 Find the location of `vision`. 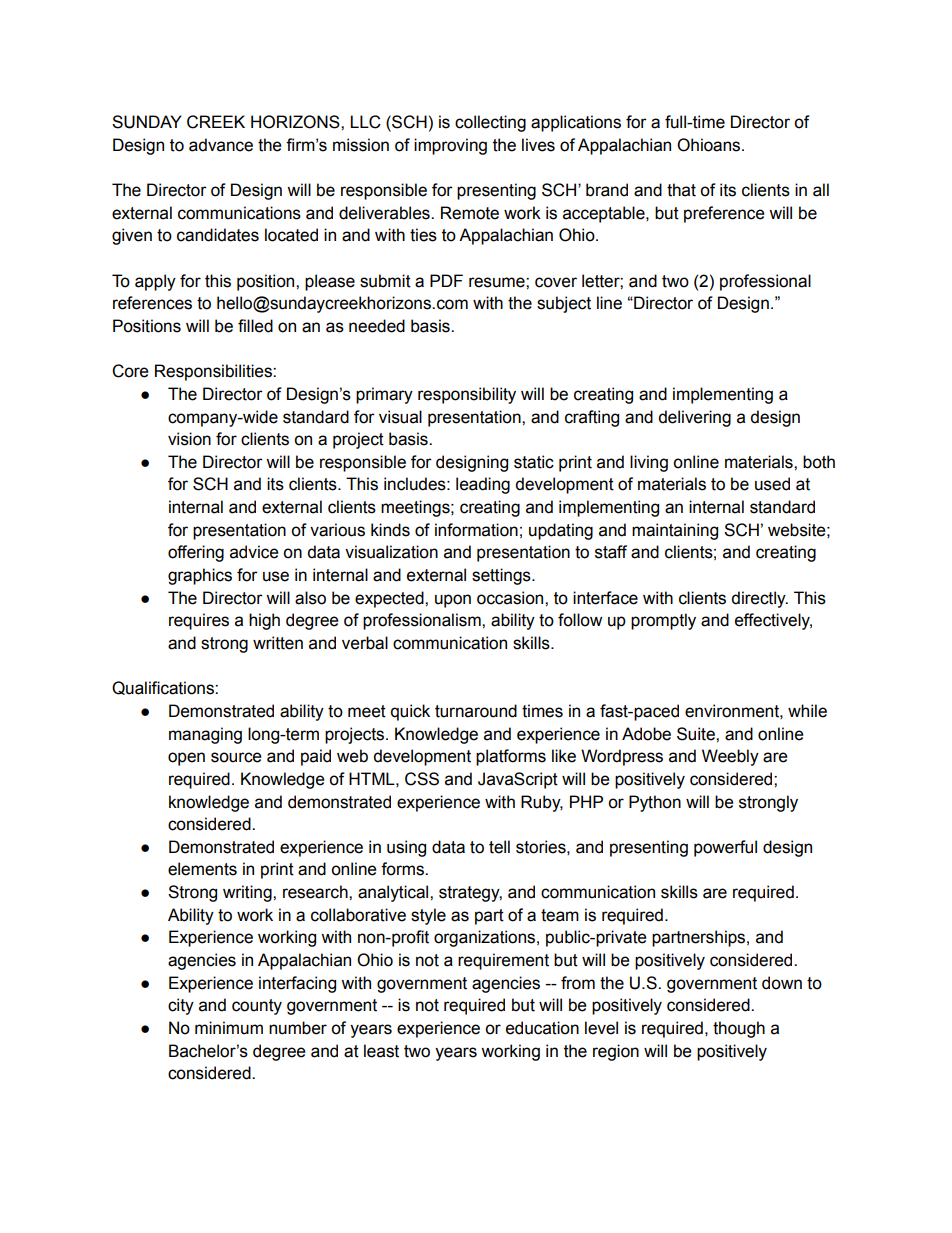

vision is located at coordinates (189, 439).
